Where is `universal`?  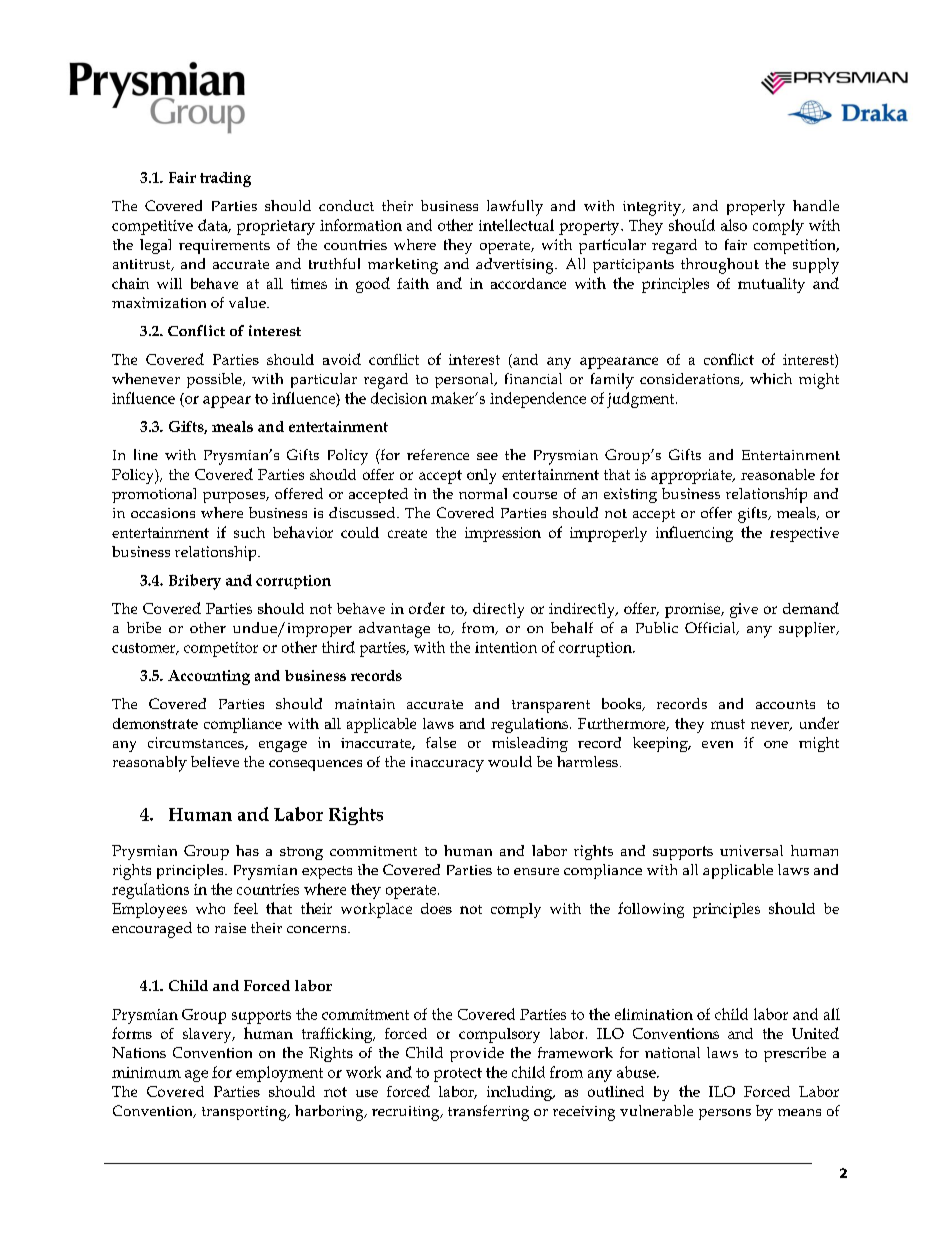
universal is located at coordinates (751, 850).
